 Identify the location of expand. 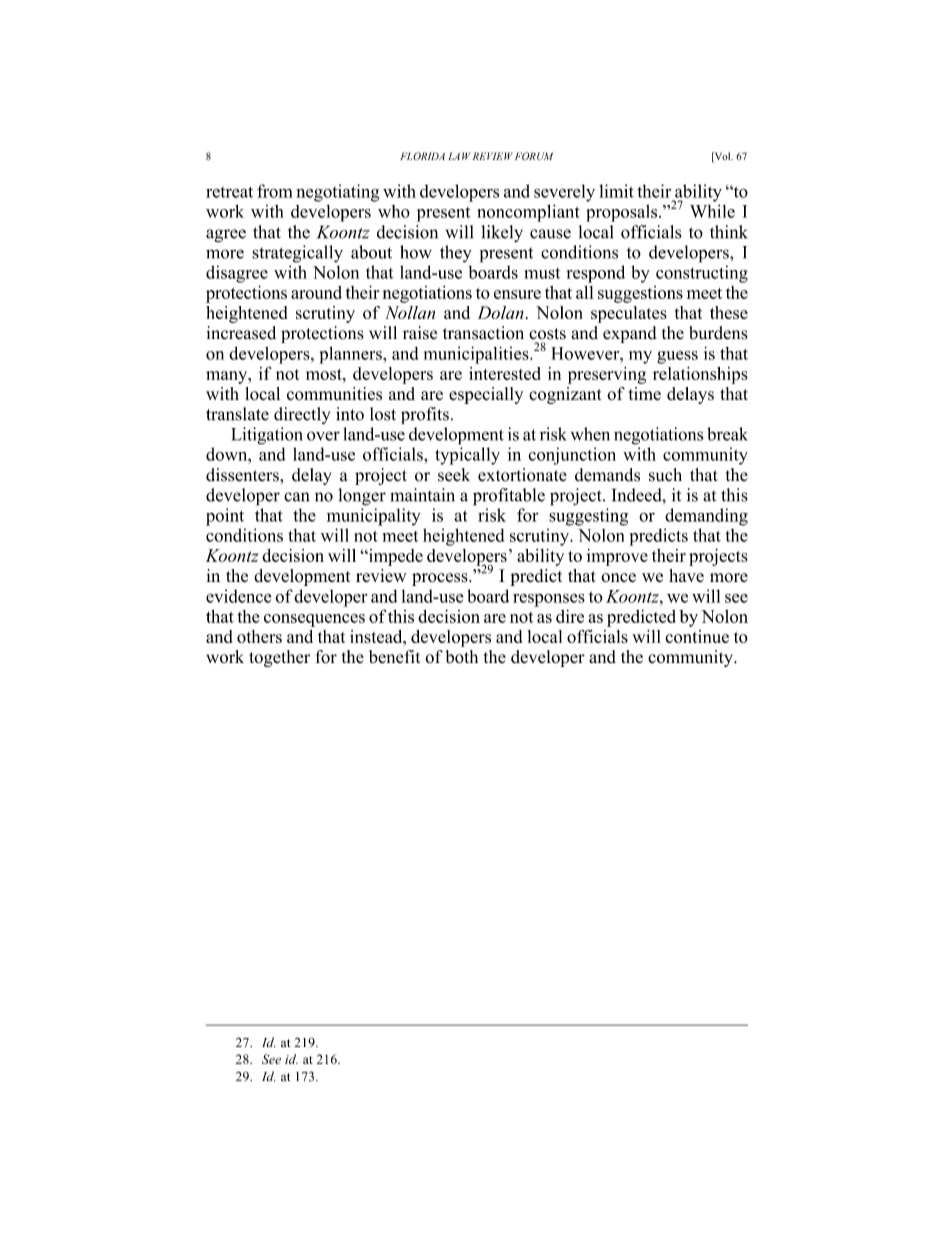
(630, 334).
